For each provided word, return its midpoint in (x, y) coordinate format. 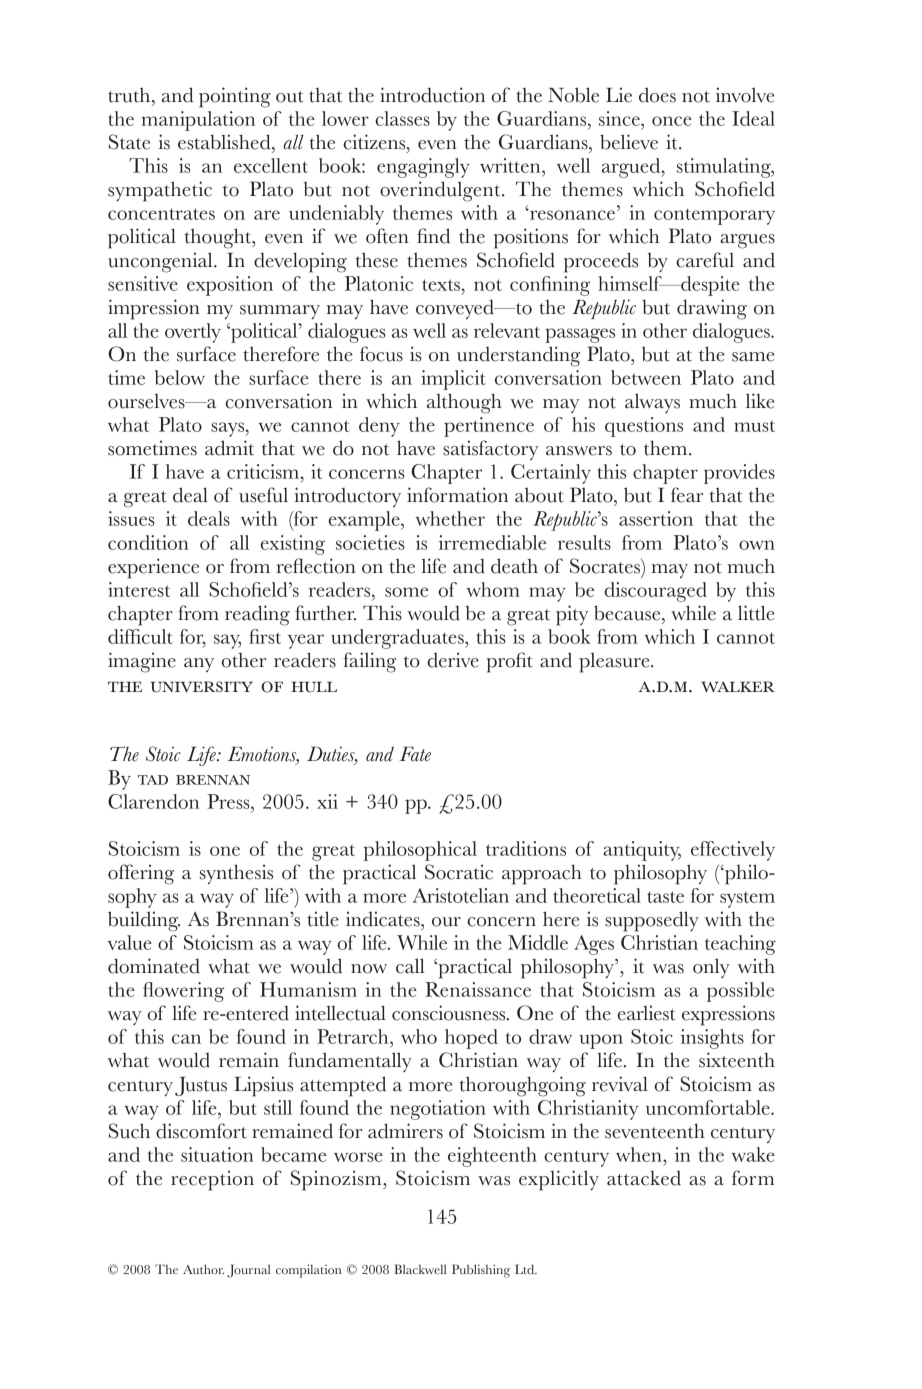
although (464, 403)
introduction (432, 95)
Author (203, 1269)
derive (453, 660)
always (652, 403)
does (657, 95)
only (711, 968)
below (180, 377)
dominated (154, 966)
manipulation (198, 121)
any (199, 665)
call (410, 966)
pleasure (615, 662)
